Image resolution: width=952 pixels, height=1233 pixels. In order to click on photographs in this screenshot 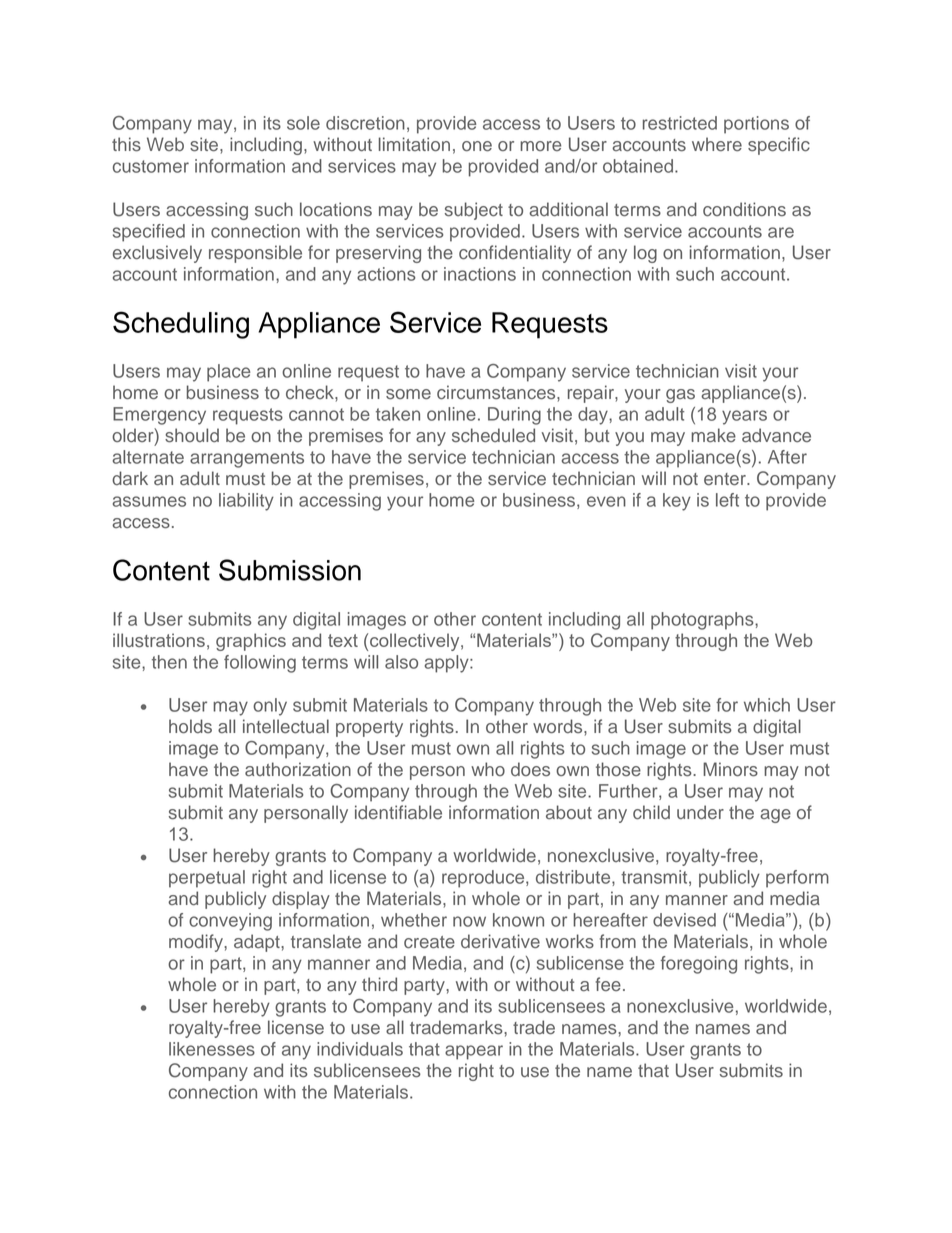, I will do `click(703, 621)`.
